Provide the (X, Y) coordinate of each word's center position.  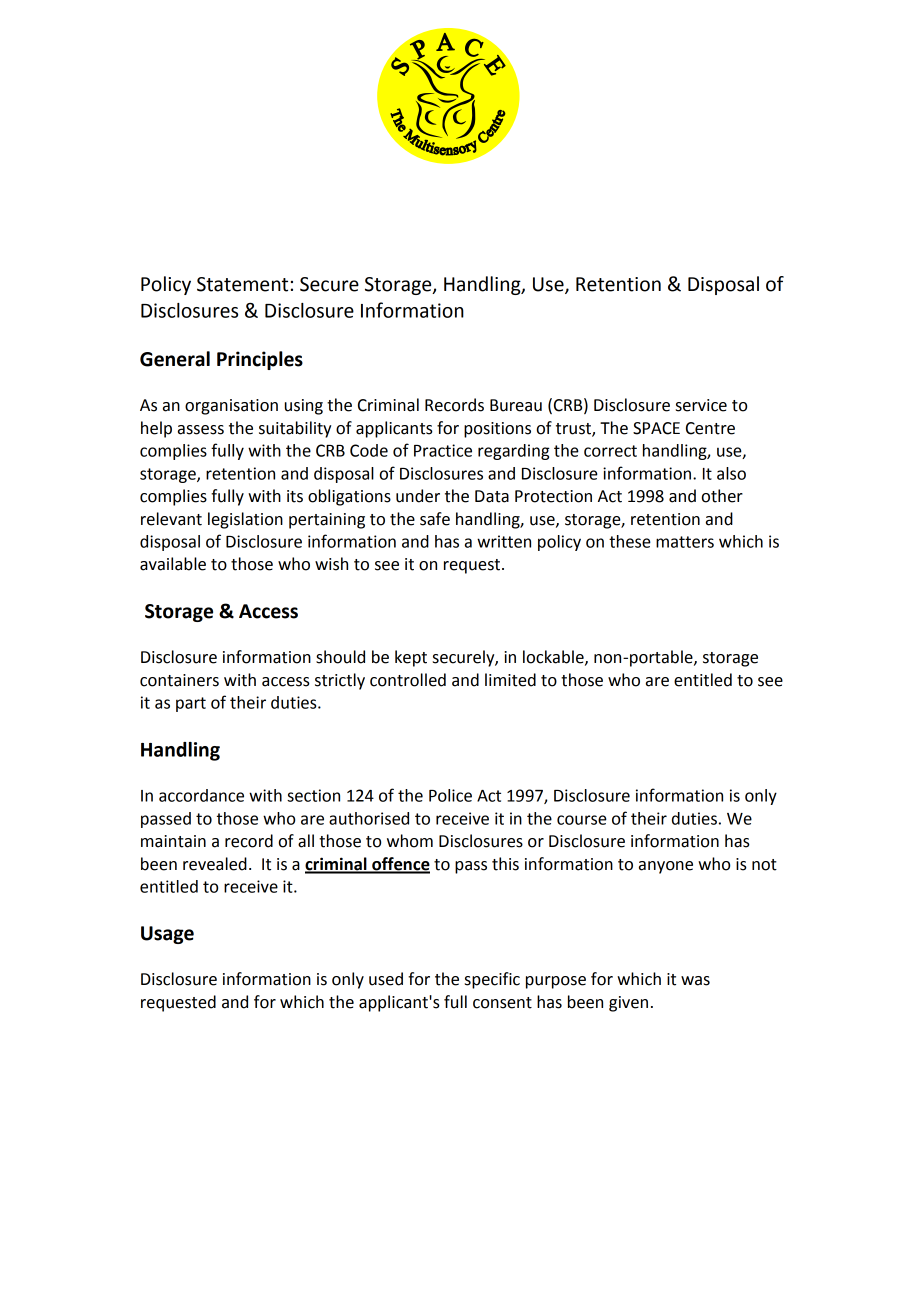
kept (411, 658)
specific (492, 980)
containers (179, 680)
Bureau (516, 405)
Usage (167, 935)
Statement (242, 284)
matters (685, 542)
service (701, 405)
